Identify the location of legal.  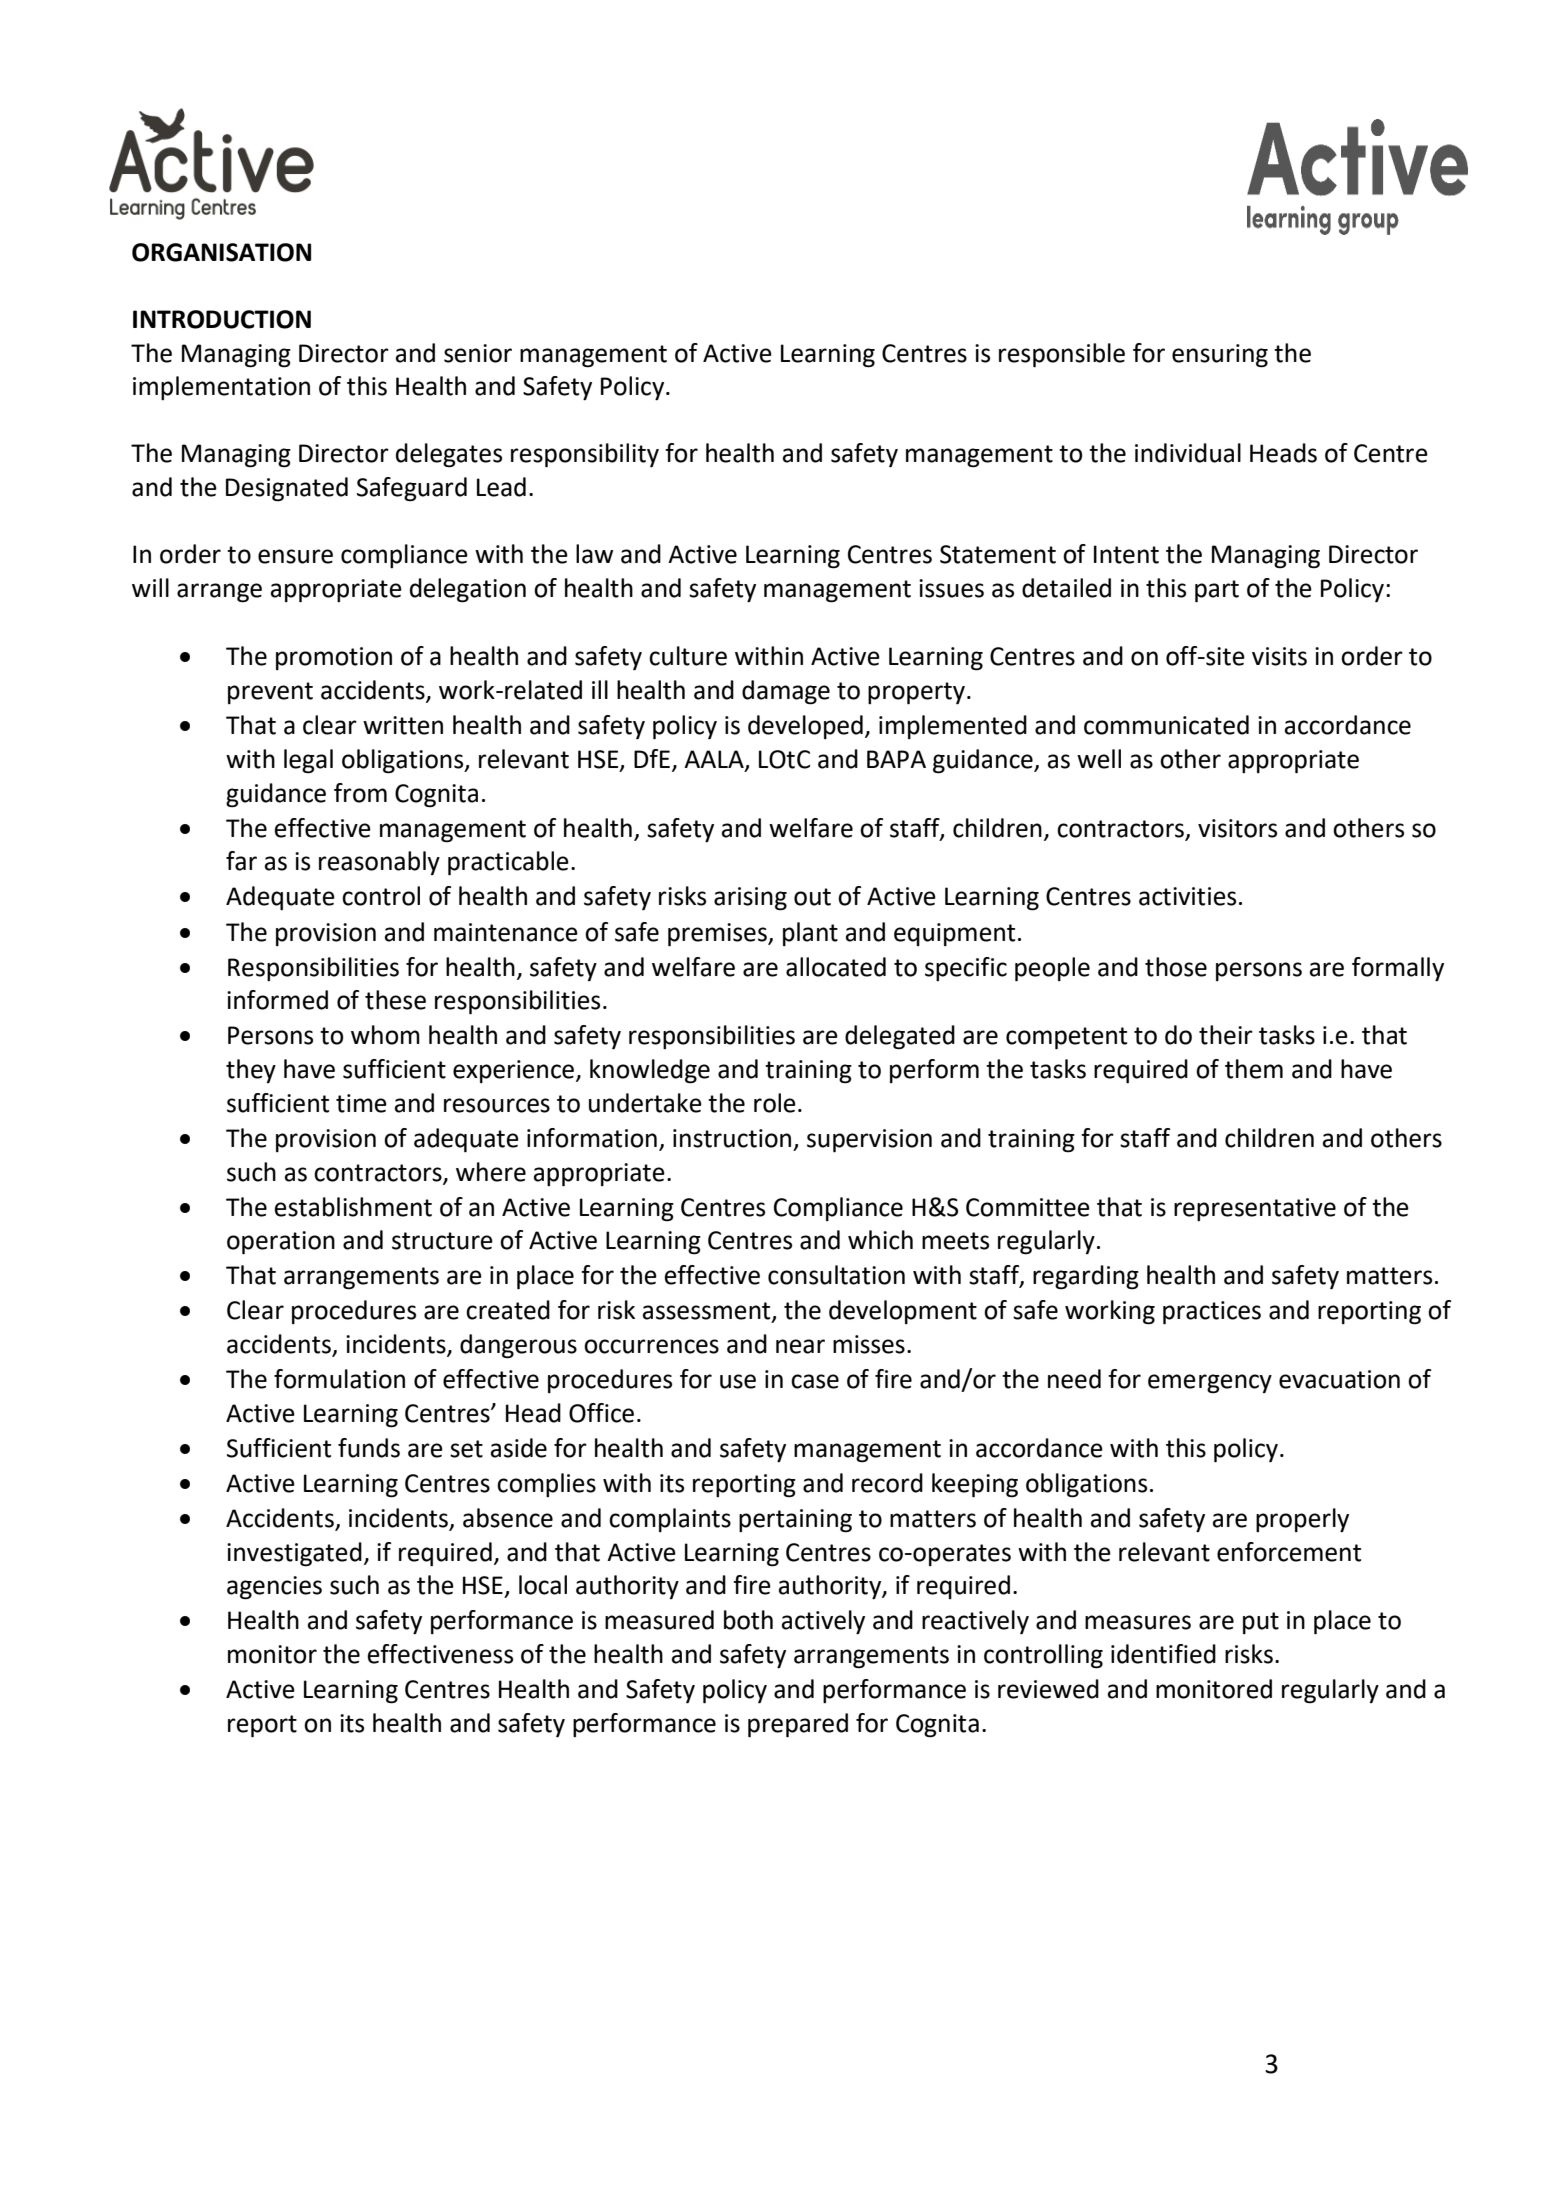
(308, 761).
